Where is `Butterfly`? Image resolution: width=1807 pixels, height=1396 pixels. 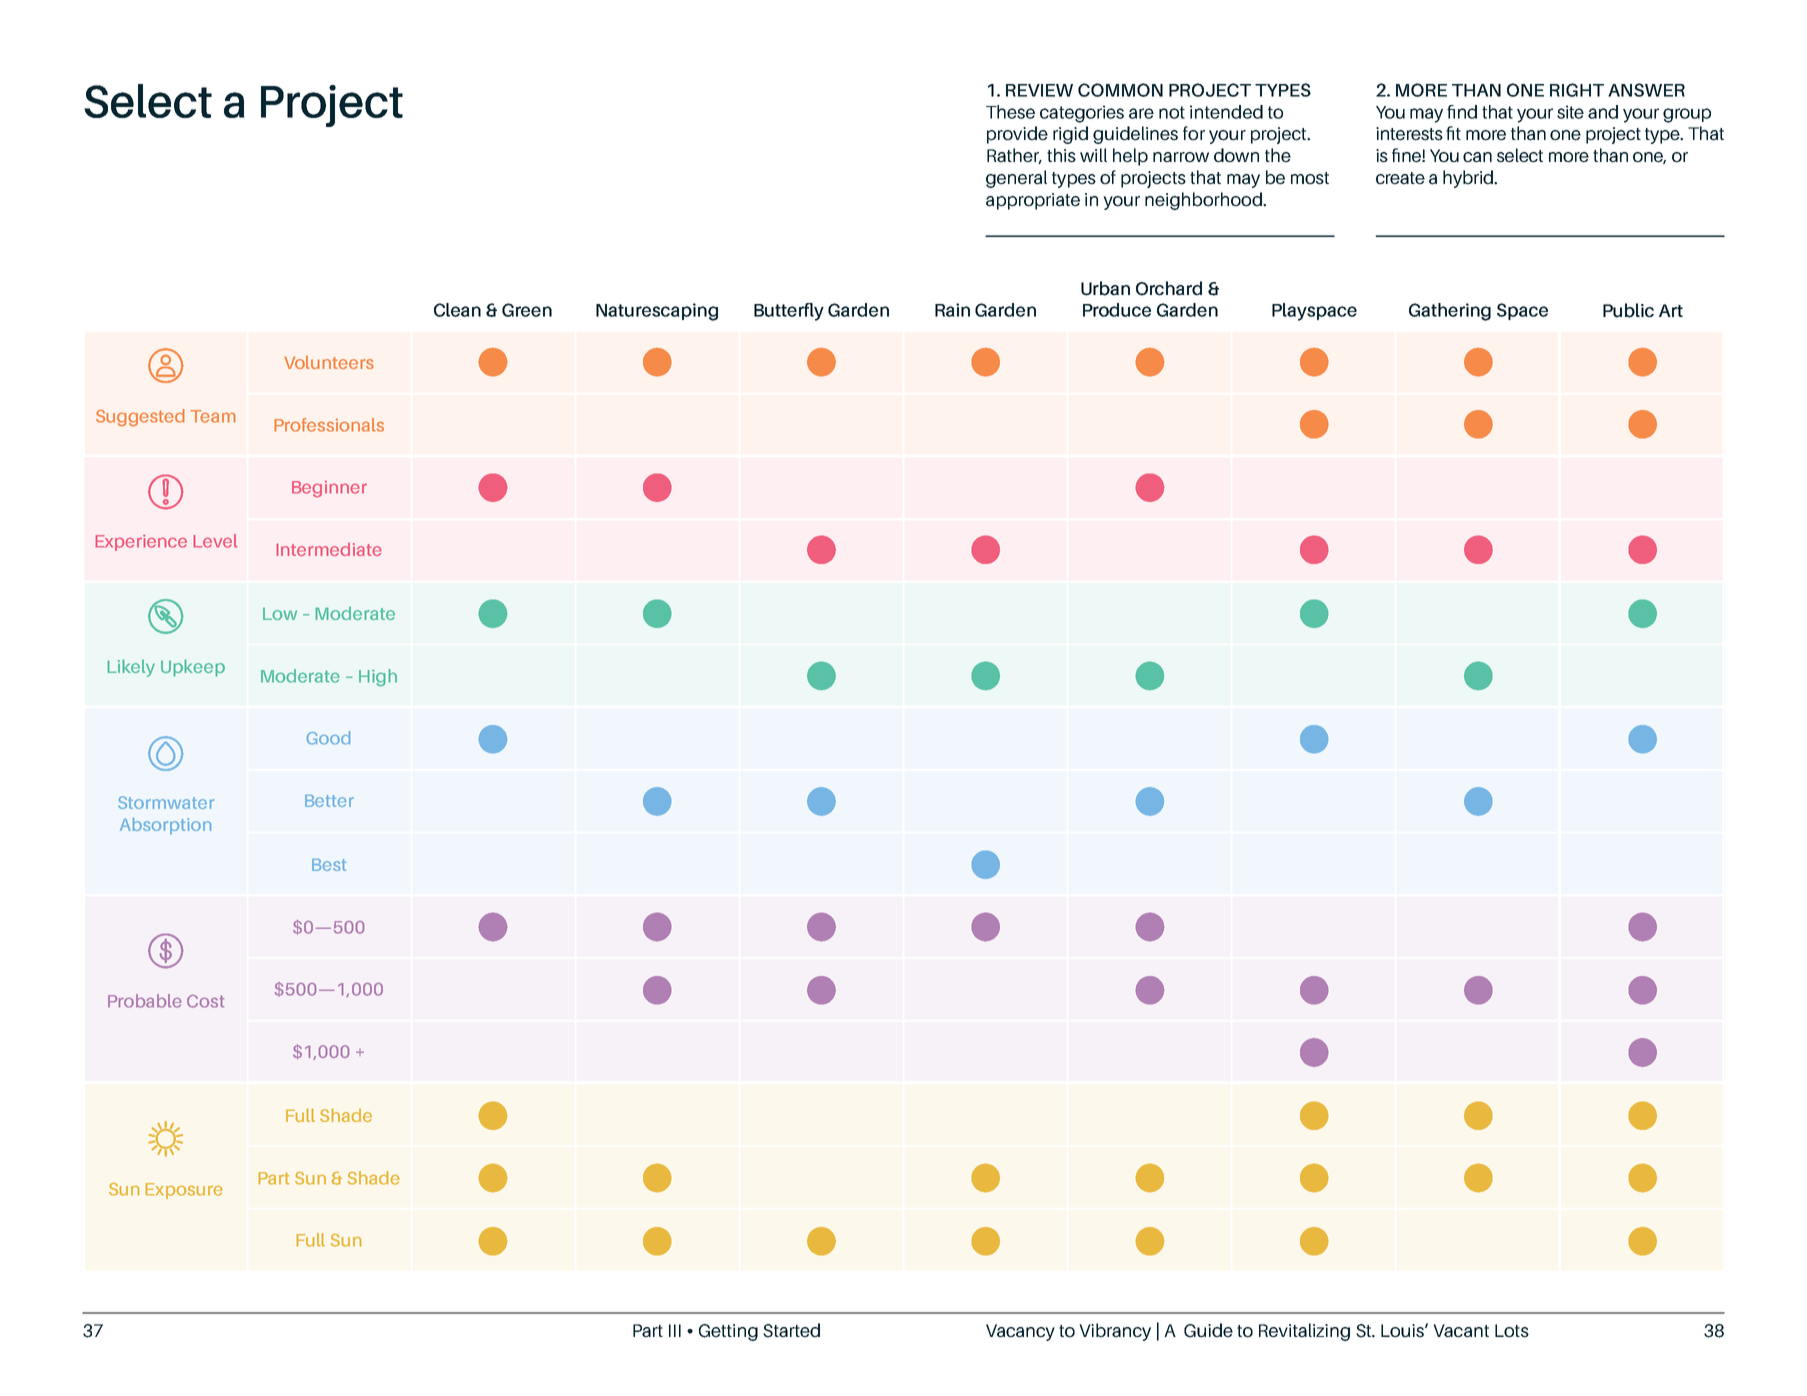
Butterfly is located at coordinates (789, 312).
